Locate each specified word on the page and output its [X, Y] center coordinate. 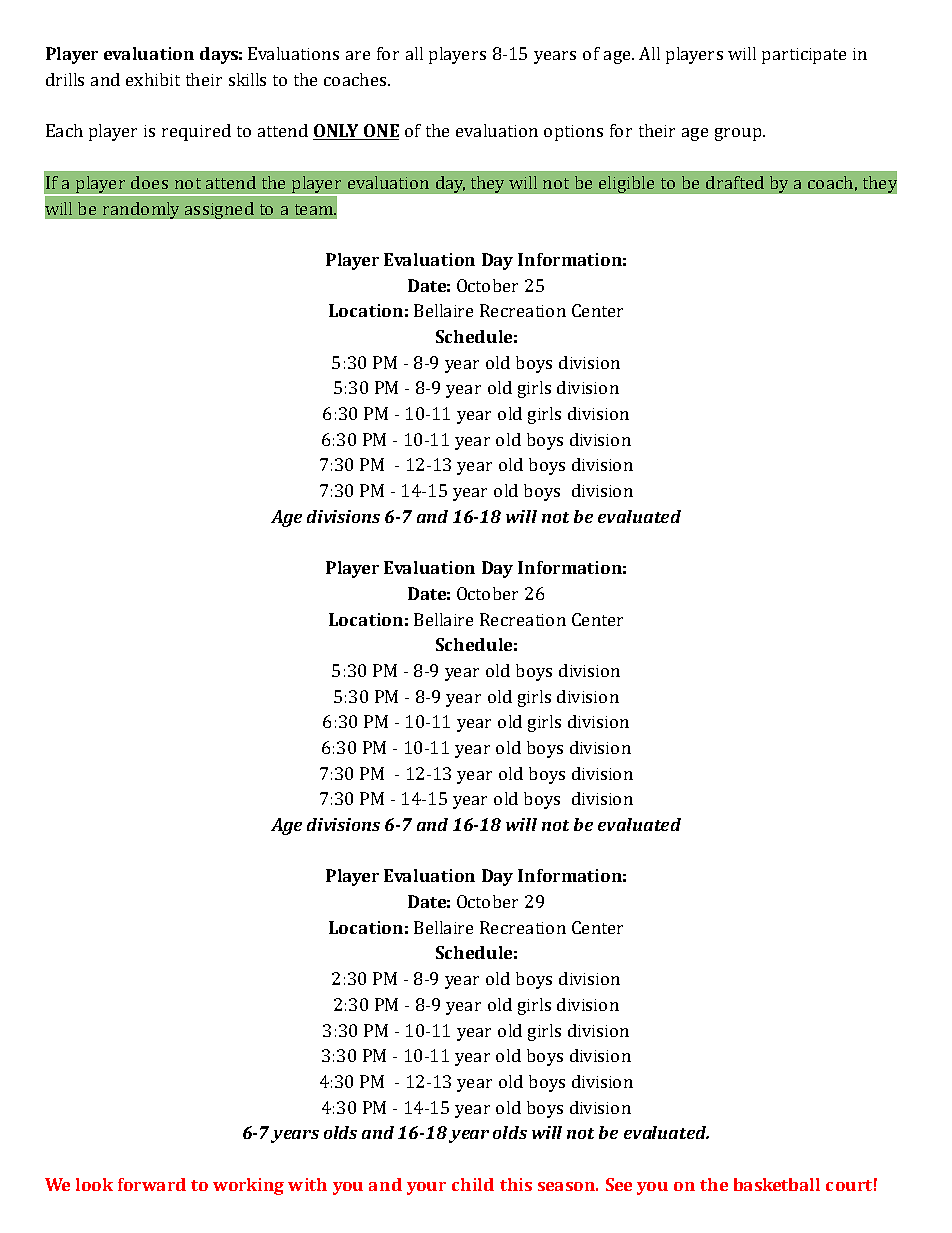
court [849, 1185]
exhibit [153, 79]
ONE [380, 132]
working [248, 1186]
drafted [735, 182]
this [516, 1184]
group [739, 134]
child [473, 1184]
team [315, 209]
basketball [777, 1184]
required [196, 132]
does [149, 182]
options [573, 133]
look [94, 1184]
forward [152, 1184]
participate [804, 56]
